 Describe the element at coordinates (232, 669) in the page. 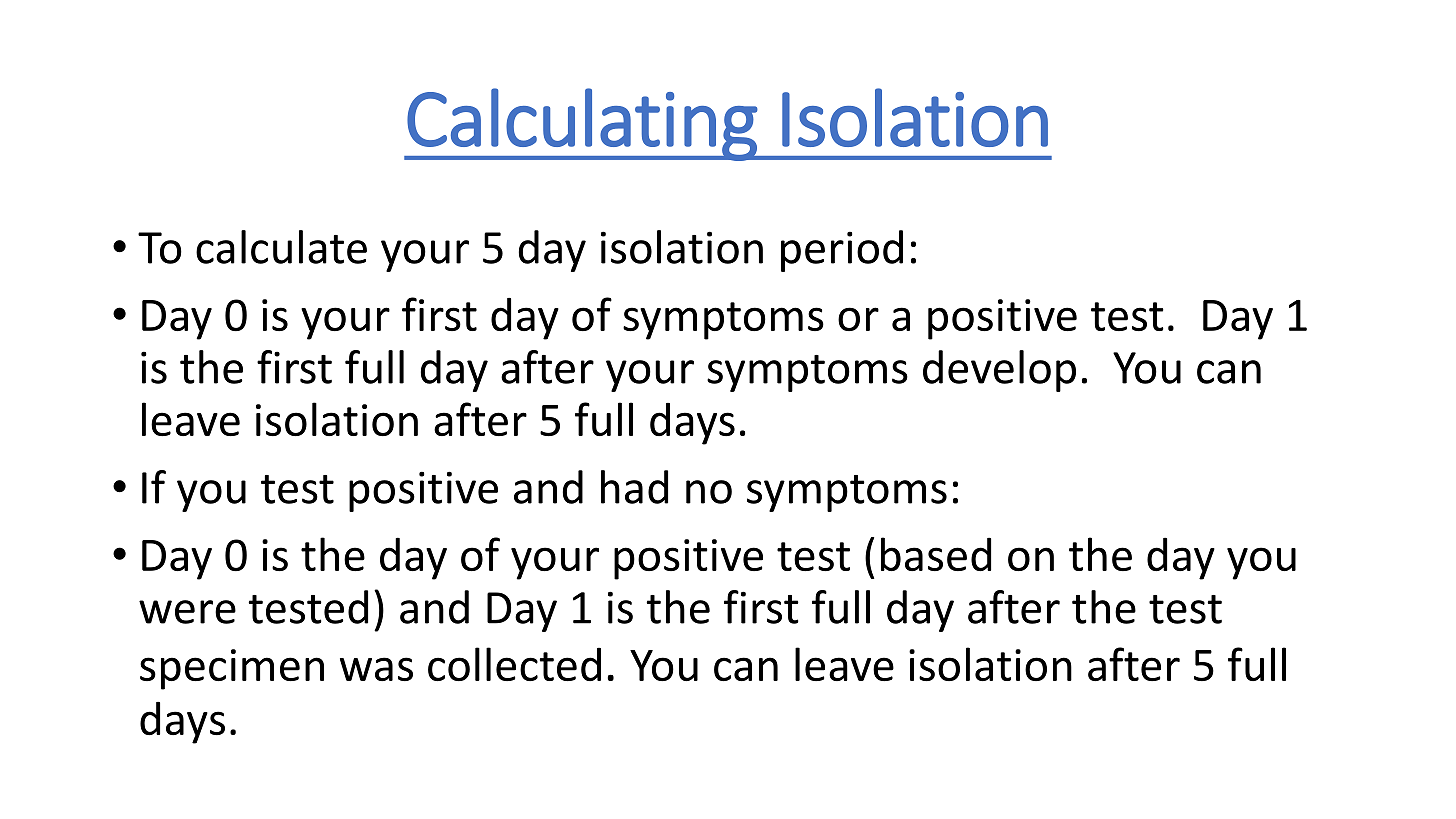

I see `specimen` at that location.
